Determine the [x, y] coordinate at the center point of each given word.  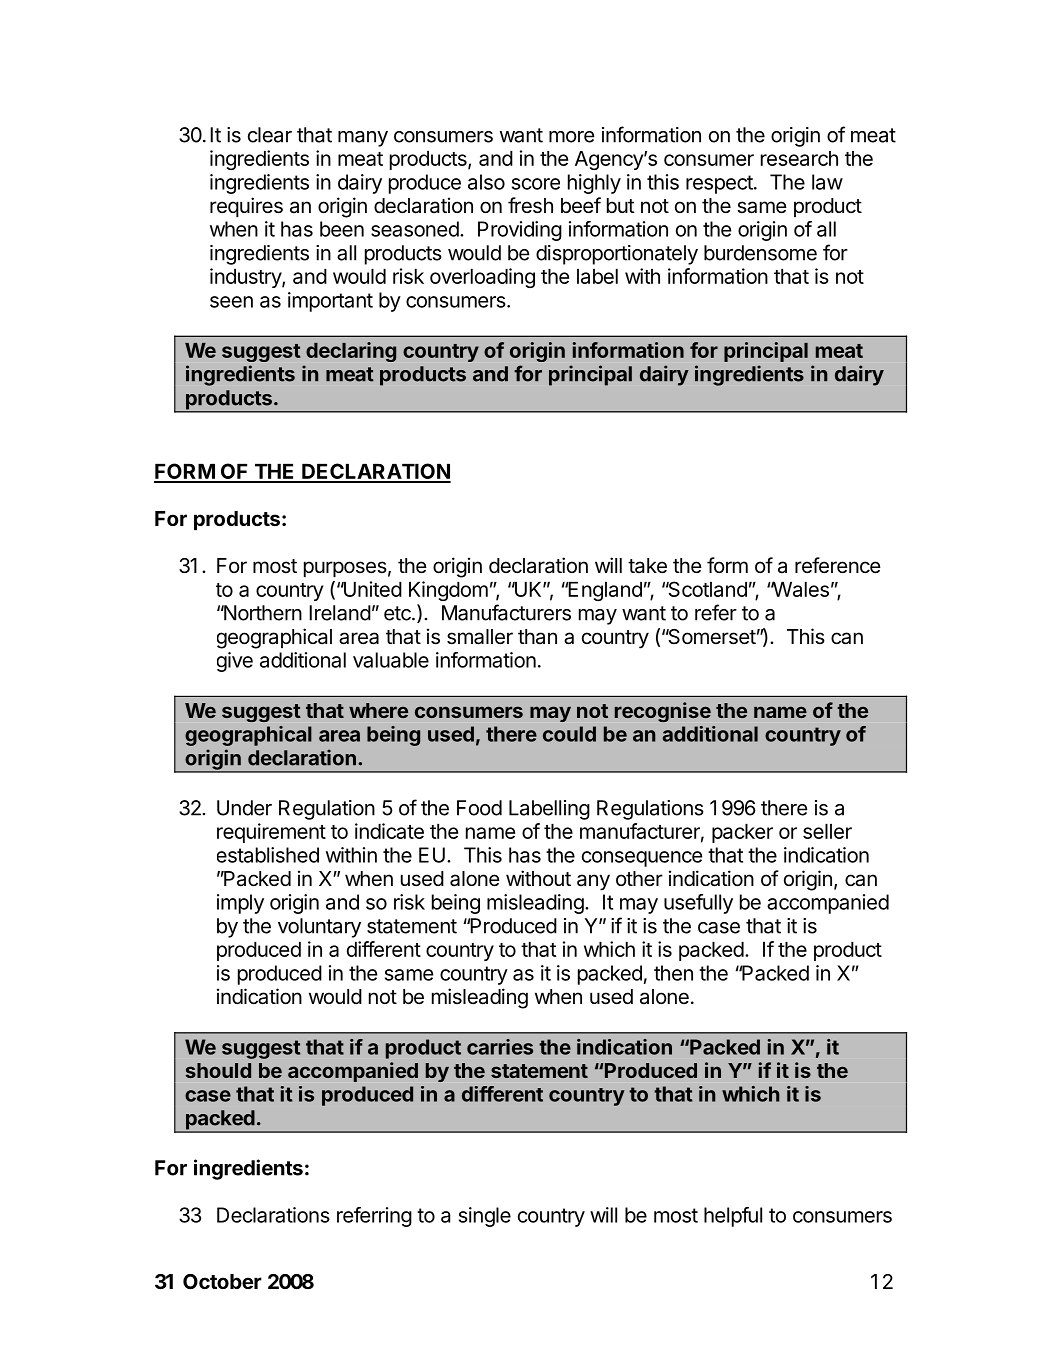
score [536, 184]
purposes [345, 569]
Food [479, 808]
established [268, 855]
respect [719, 184]
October [222, 1281]
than [537, 637]
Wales [800, 589]
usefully [698, 904]
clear [270, 135]
